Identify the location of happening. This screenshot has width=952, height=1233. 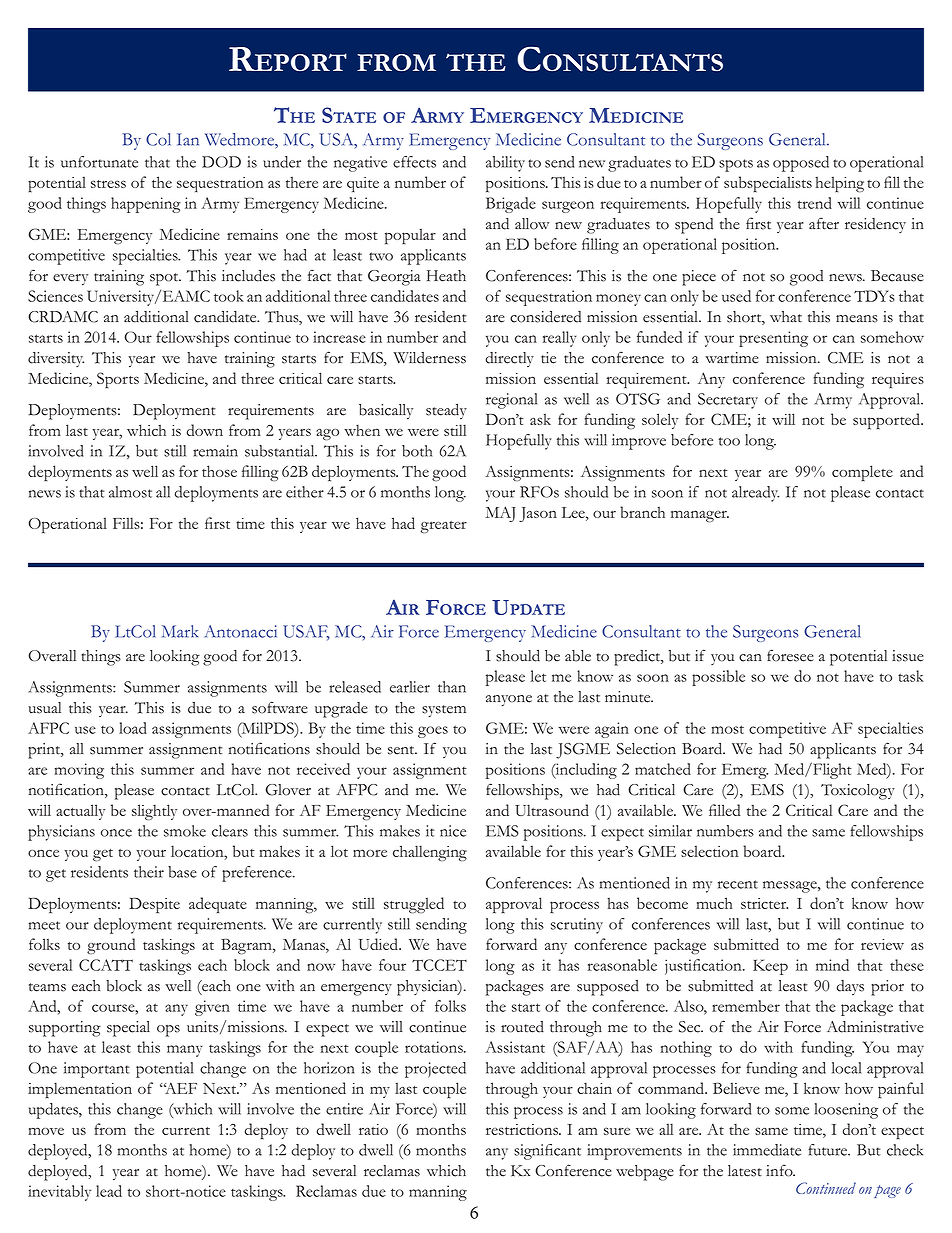
(146, 205).
